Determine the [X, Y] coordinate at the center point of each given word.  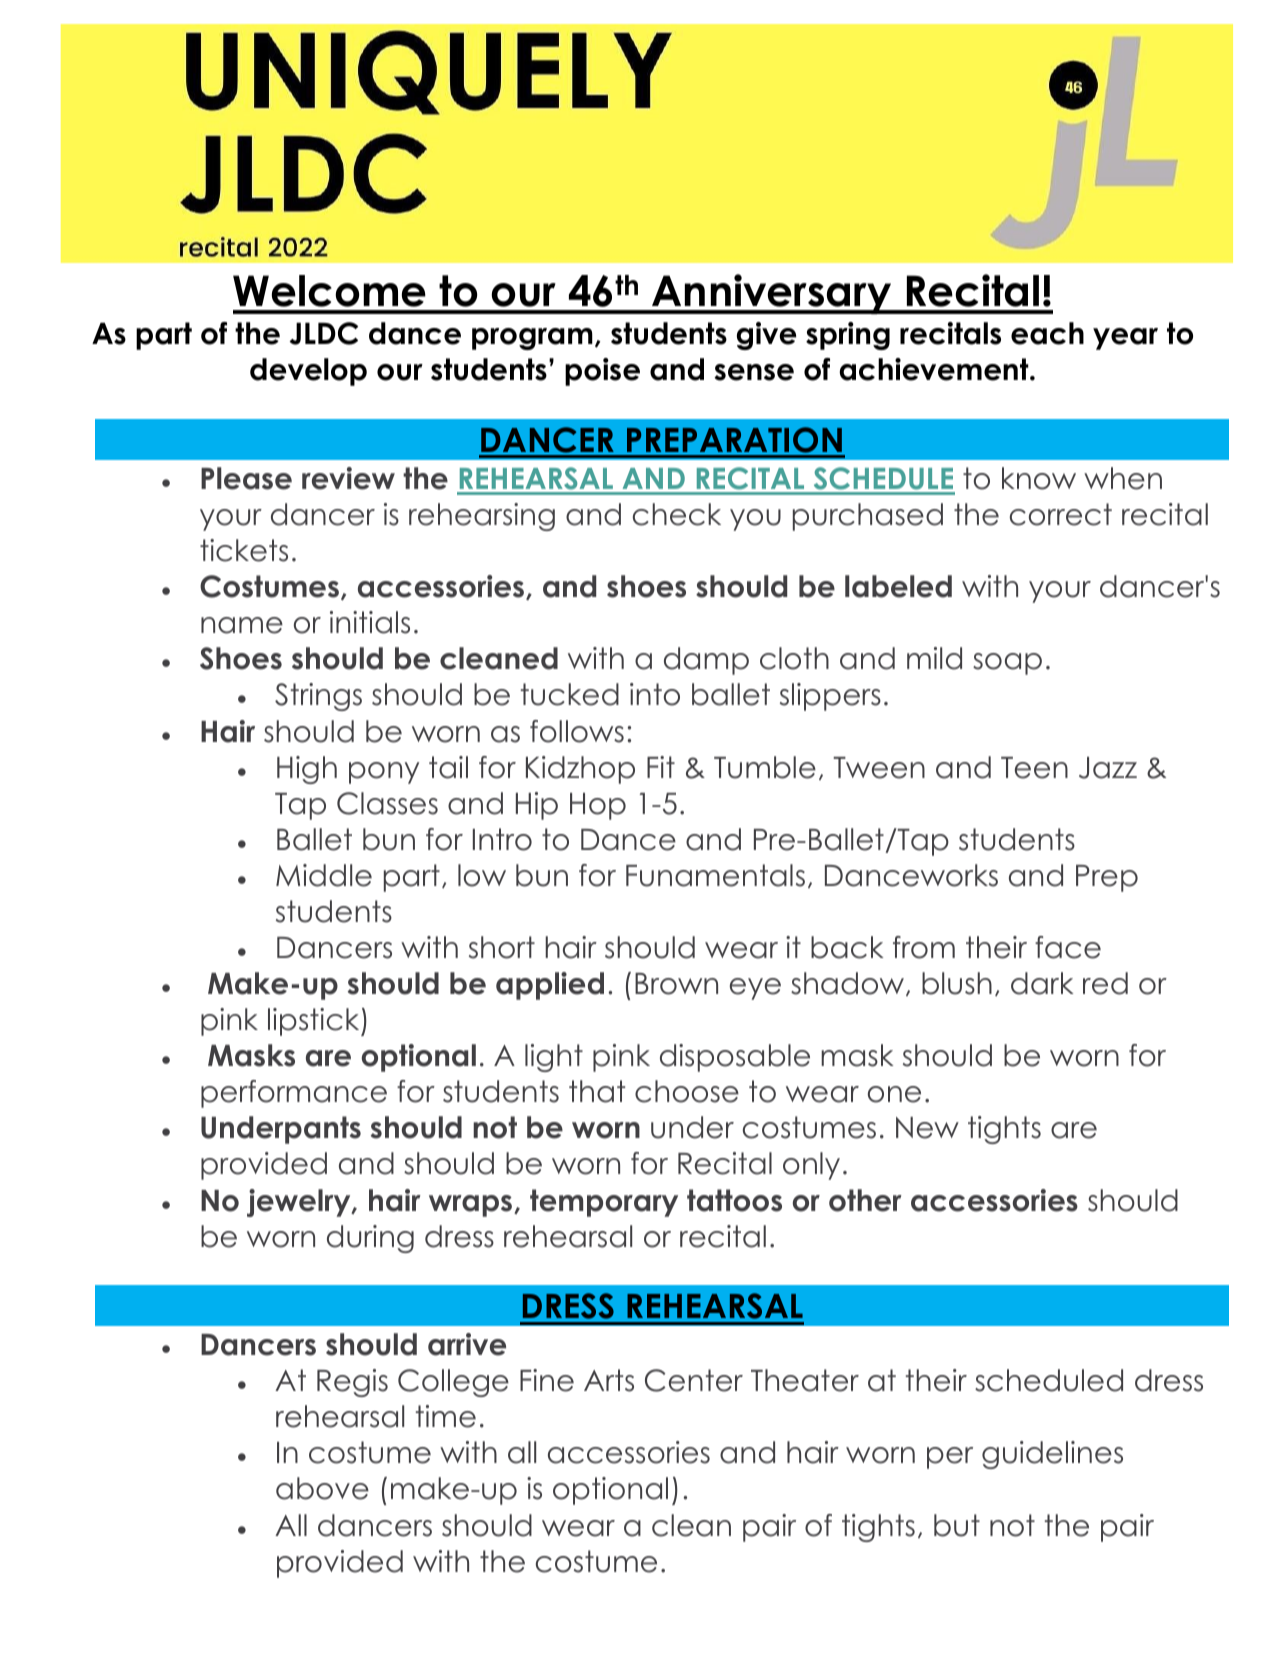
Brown [676, 984]
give [766, 336]
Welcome [329, 291]
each [1047, 333]
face [1068, 947]
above [322, 1488]
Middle [324, 875]
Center [694, 1380]
